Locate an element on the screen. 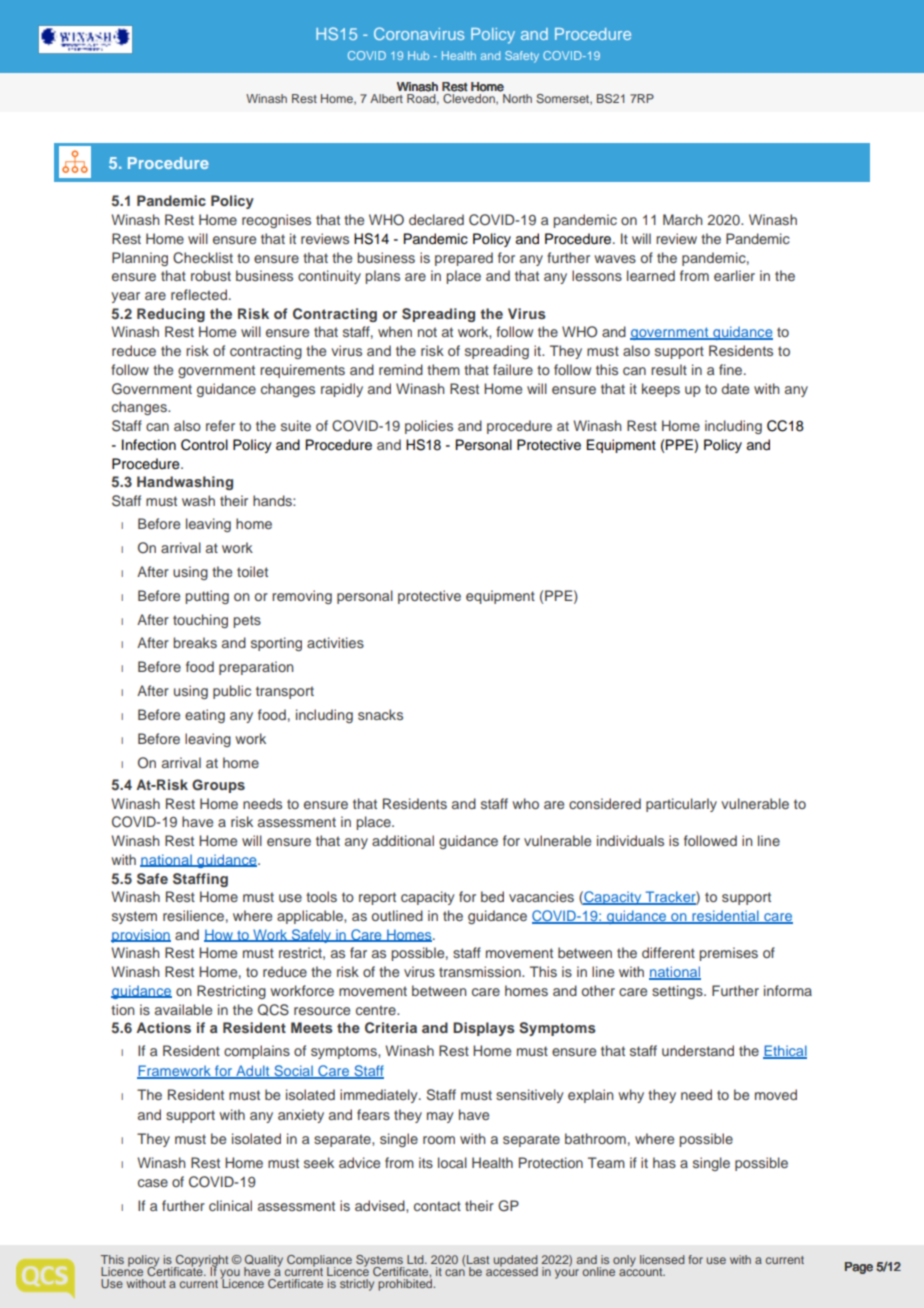  North is located at coordinates (517, 98).
